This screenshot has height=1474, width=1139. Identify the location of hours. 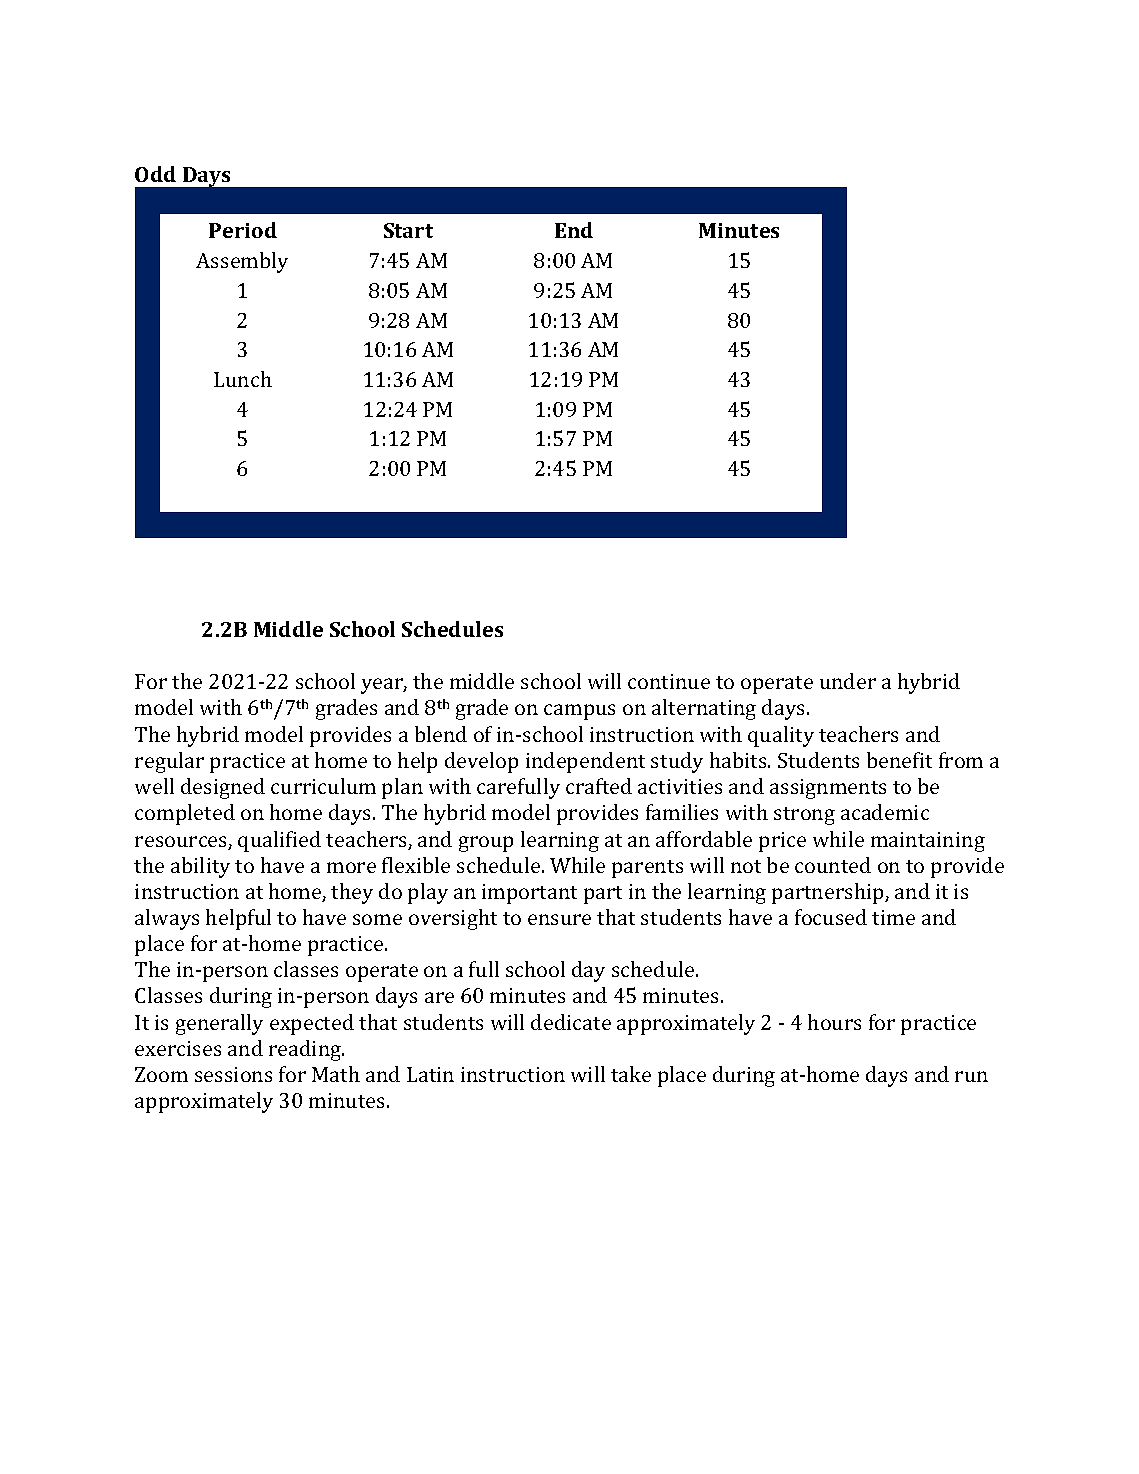
(834, 1022).
